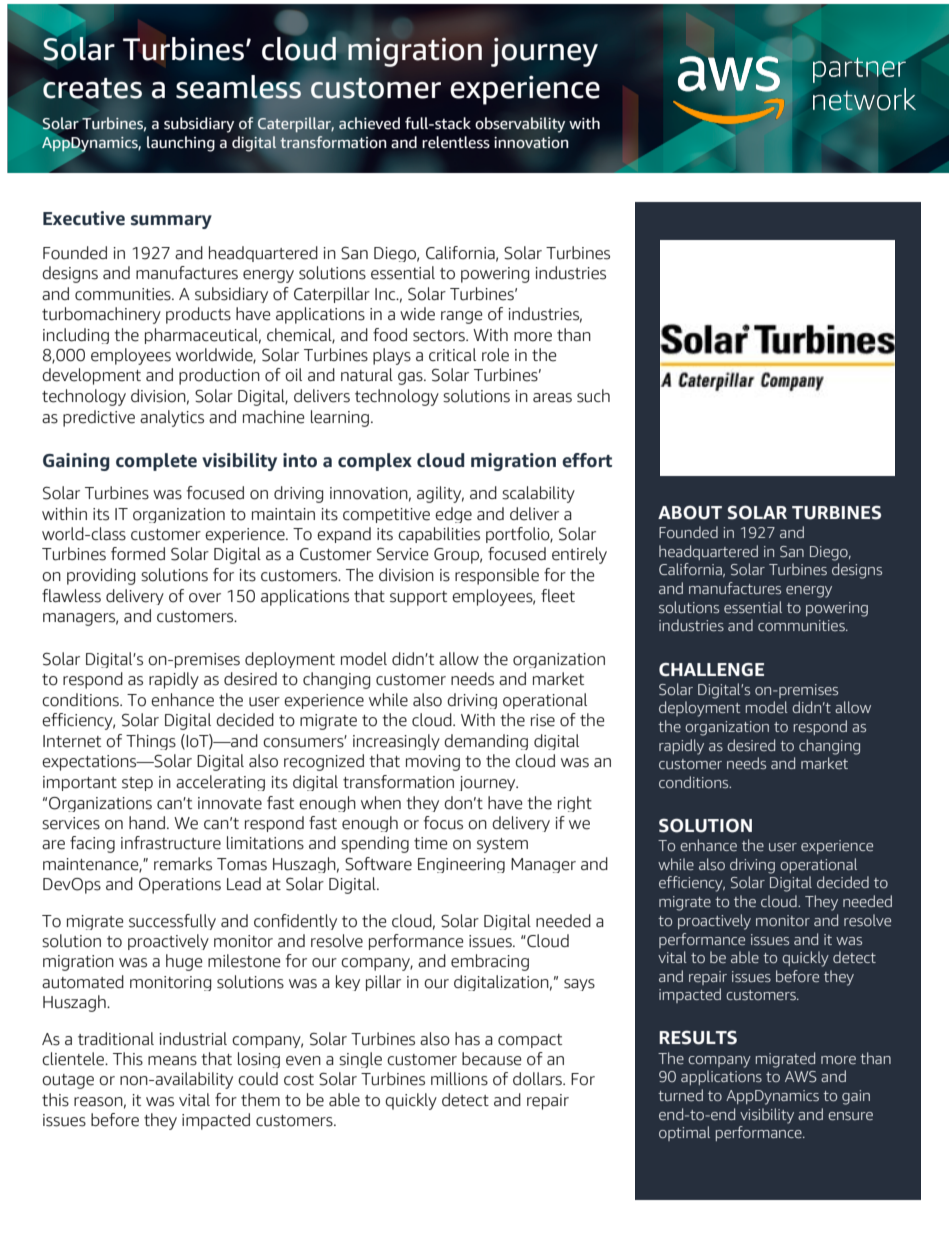 The width and height of the screenshot is (952, 1233). Describe the element at coordinates (459, 1079) in the screenshot. I see `millions` at that location.
